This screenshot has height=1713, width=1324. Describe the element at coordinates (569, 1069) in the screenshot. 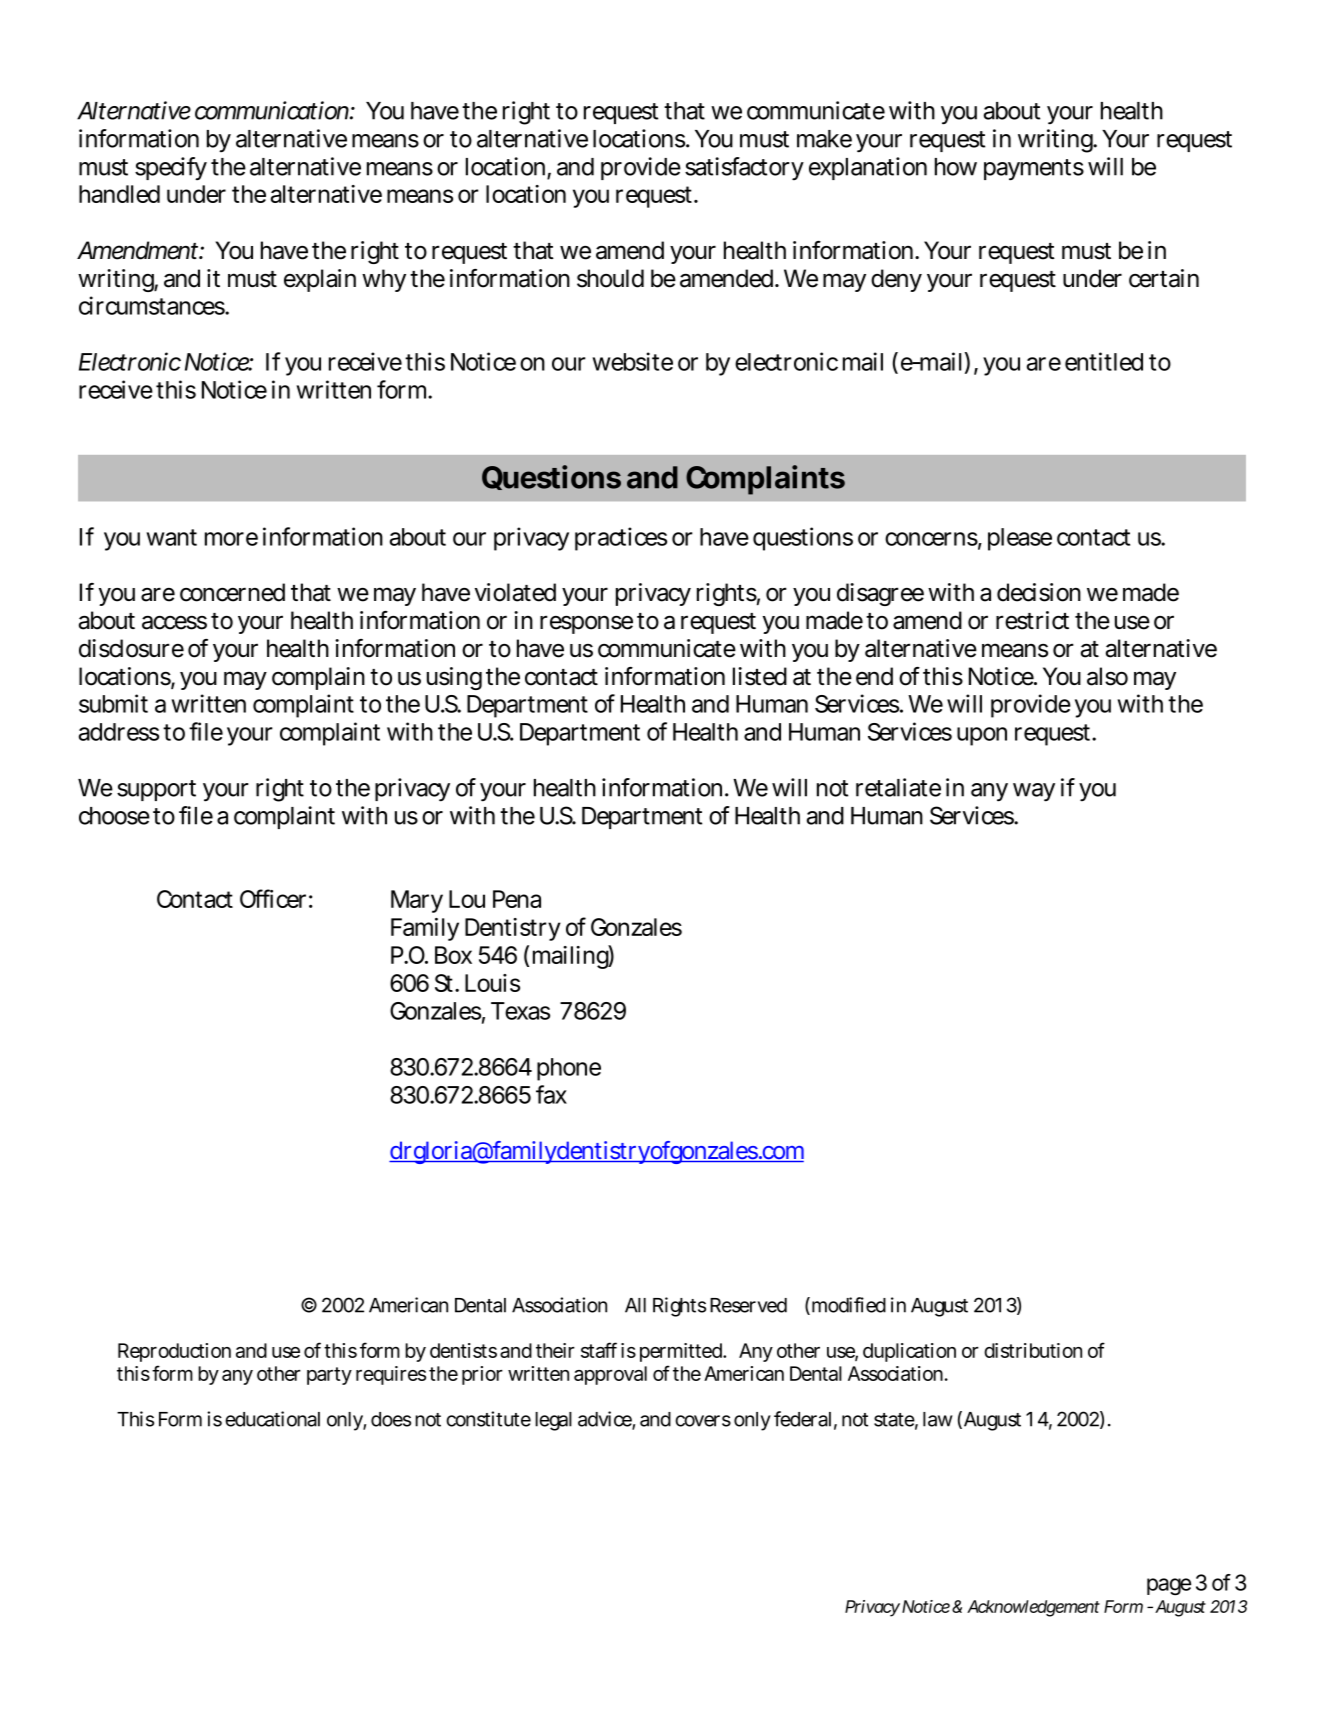

I see `phone` at that location.
